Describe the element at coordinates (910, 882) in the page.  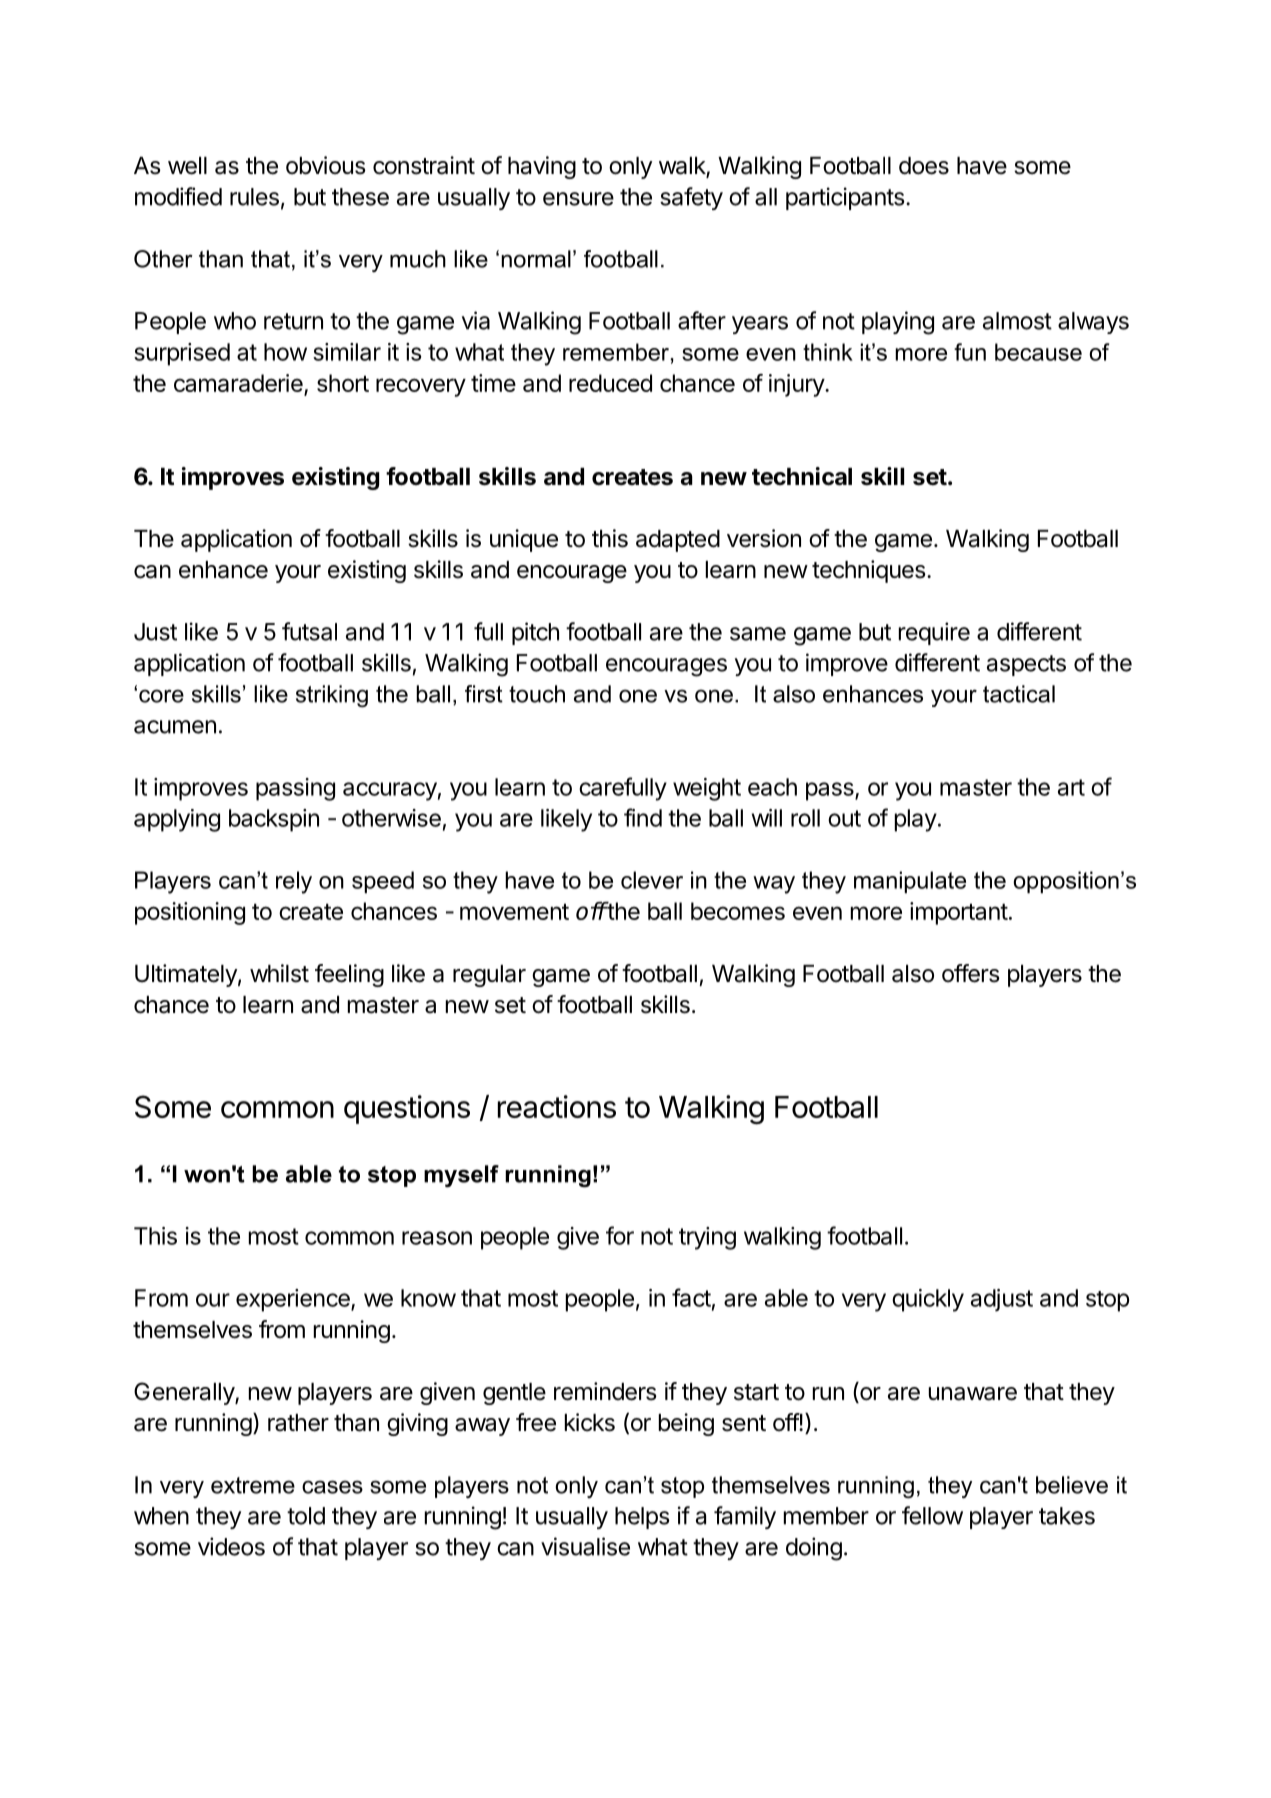
I see `manipulate` at that location.
